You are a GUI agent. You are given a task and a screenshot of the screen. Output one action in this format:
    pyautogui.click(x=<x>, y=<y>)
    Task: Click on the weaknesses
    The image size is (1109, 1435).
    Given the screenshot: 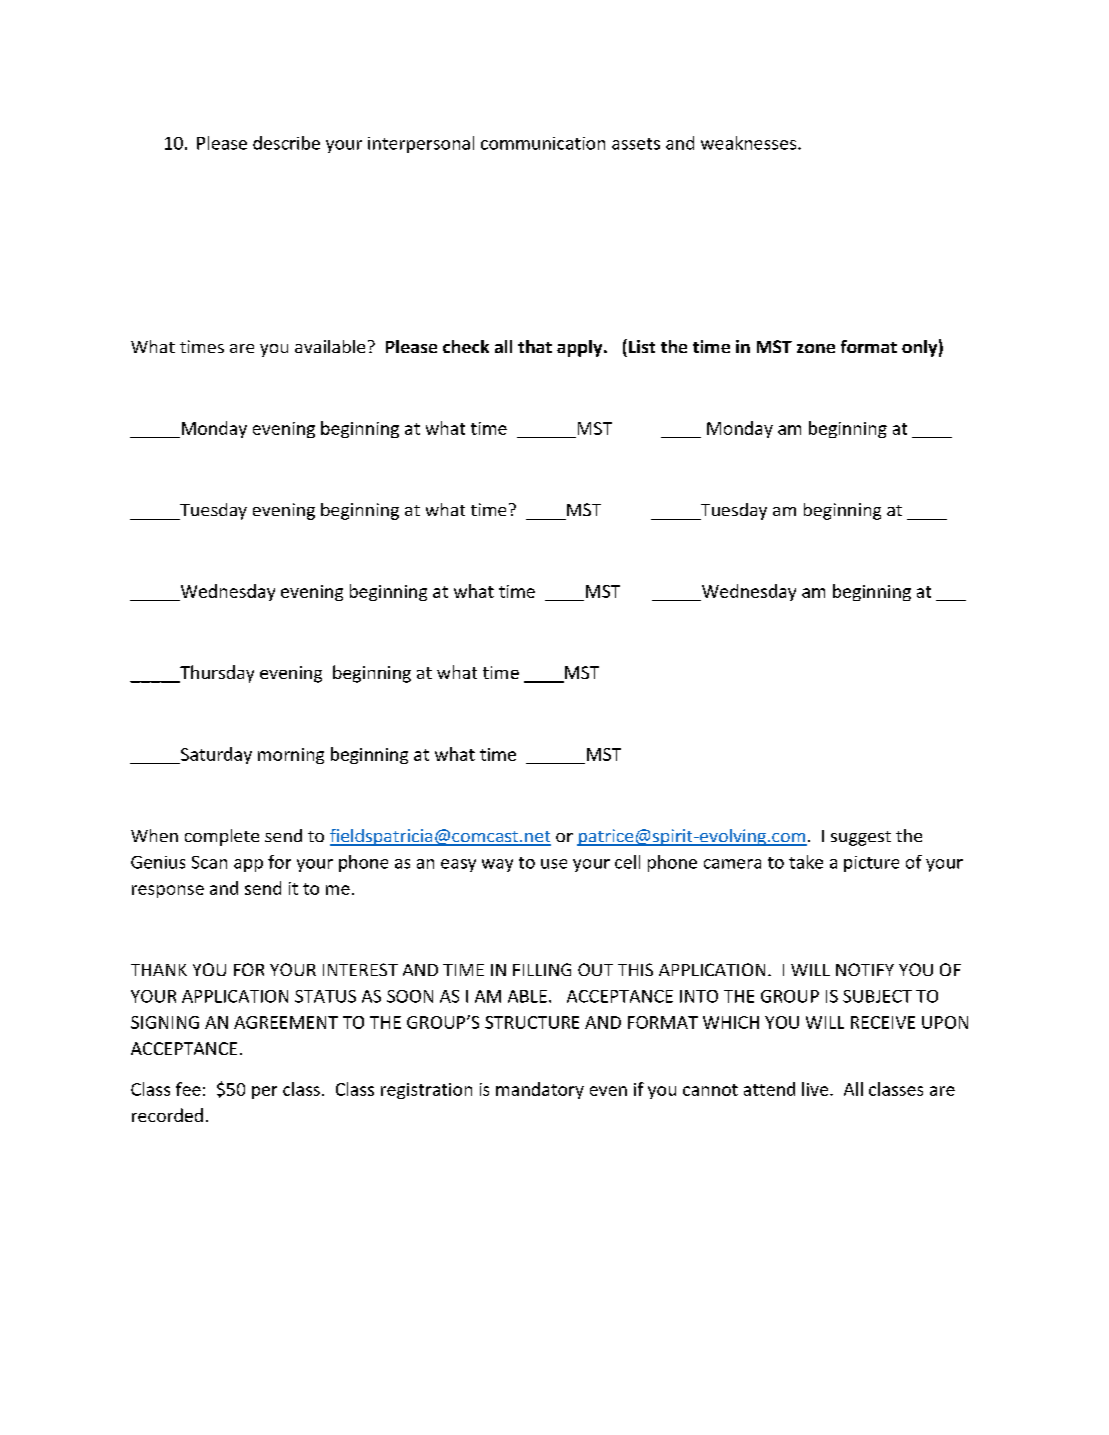 What is the action you would take?
    pyautogui.click(x=750, y=143)
